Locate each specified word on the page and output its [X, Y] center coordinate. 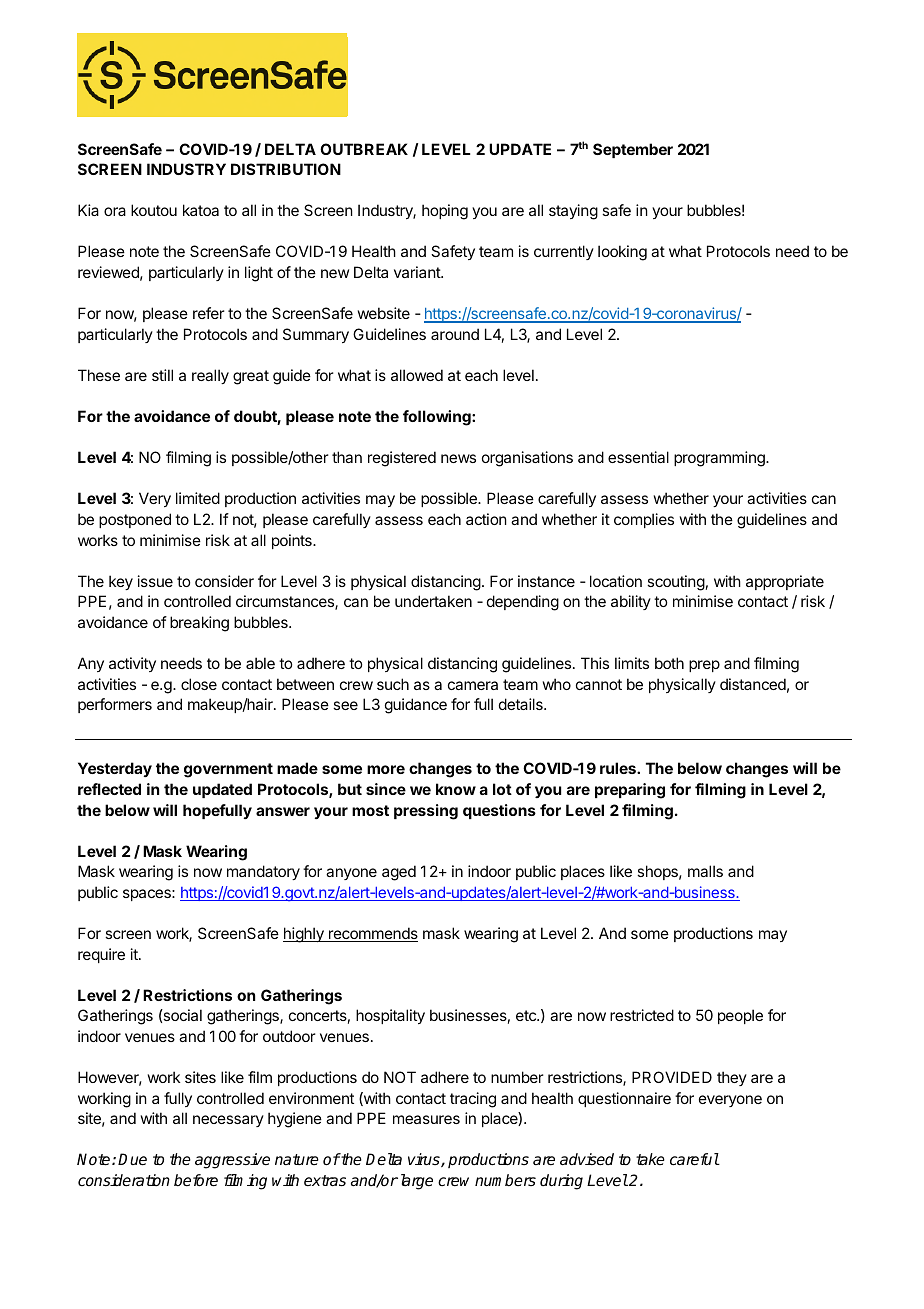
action [486, 519]
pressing [426, 812]
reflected [109, 789]
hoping [445, 212]
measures [426, 1119]
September [633, 150]
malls [705, 871]
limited [198, 498]
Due [132, 1159]
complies [644, 520]
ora [115, 211]
